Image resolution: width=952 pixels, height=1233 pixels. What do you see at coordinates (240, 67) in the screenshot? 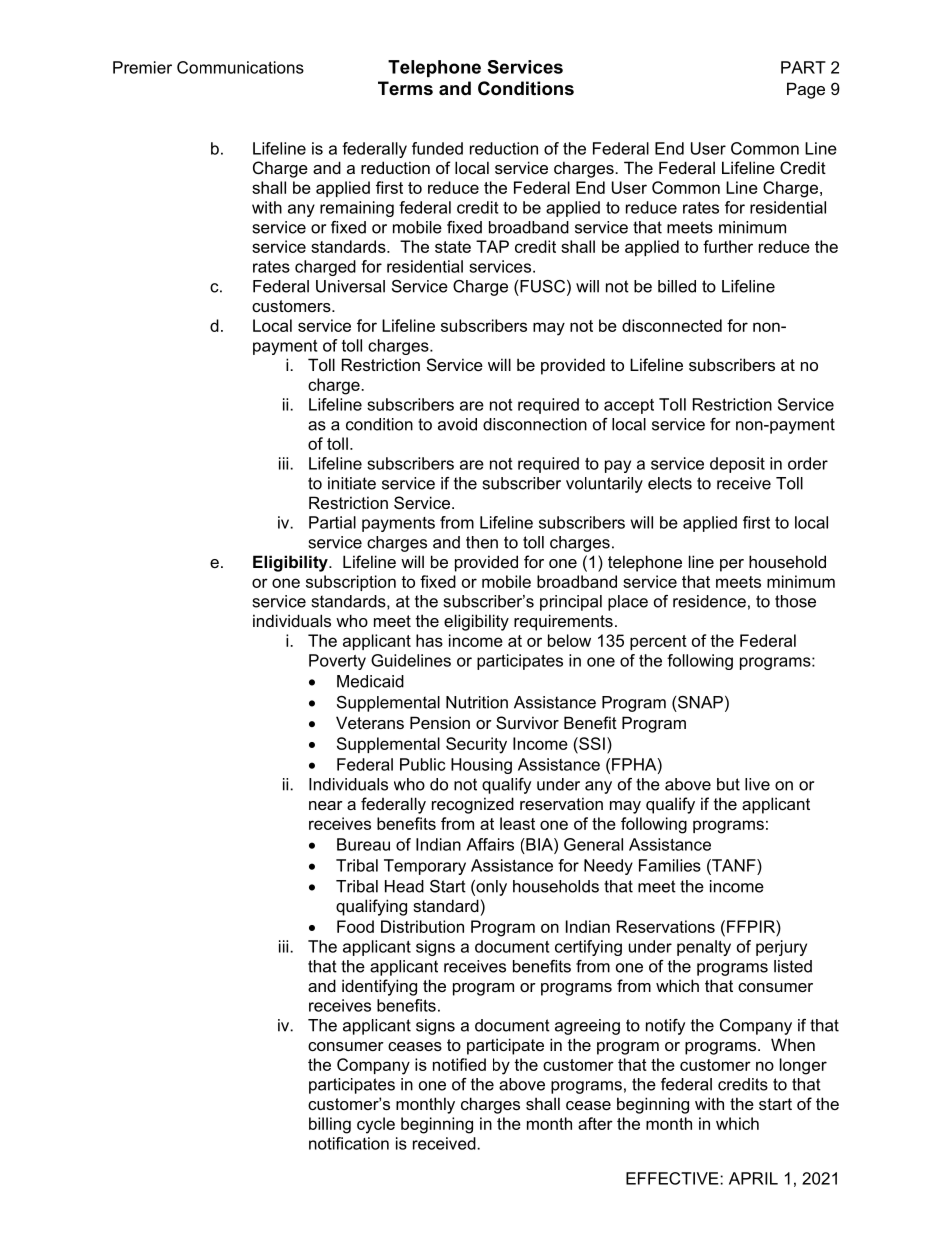
I see `Communications` at bounding box center [240, 67].
